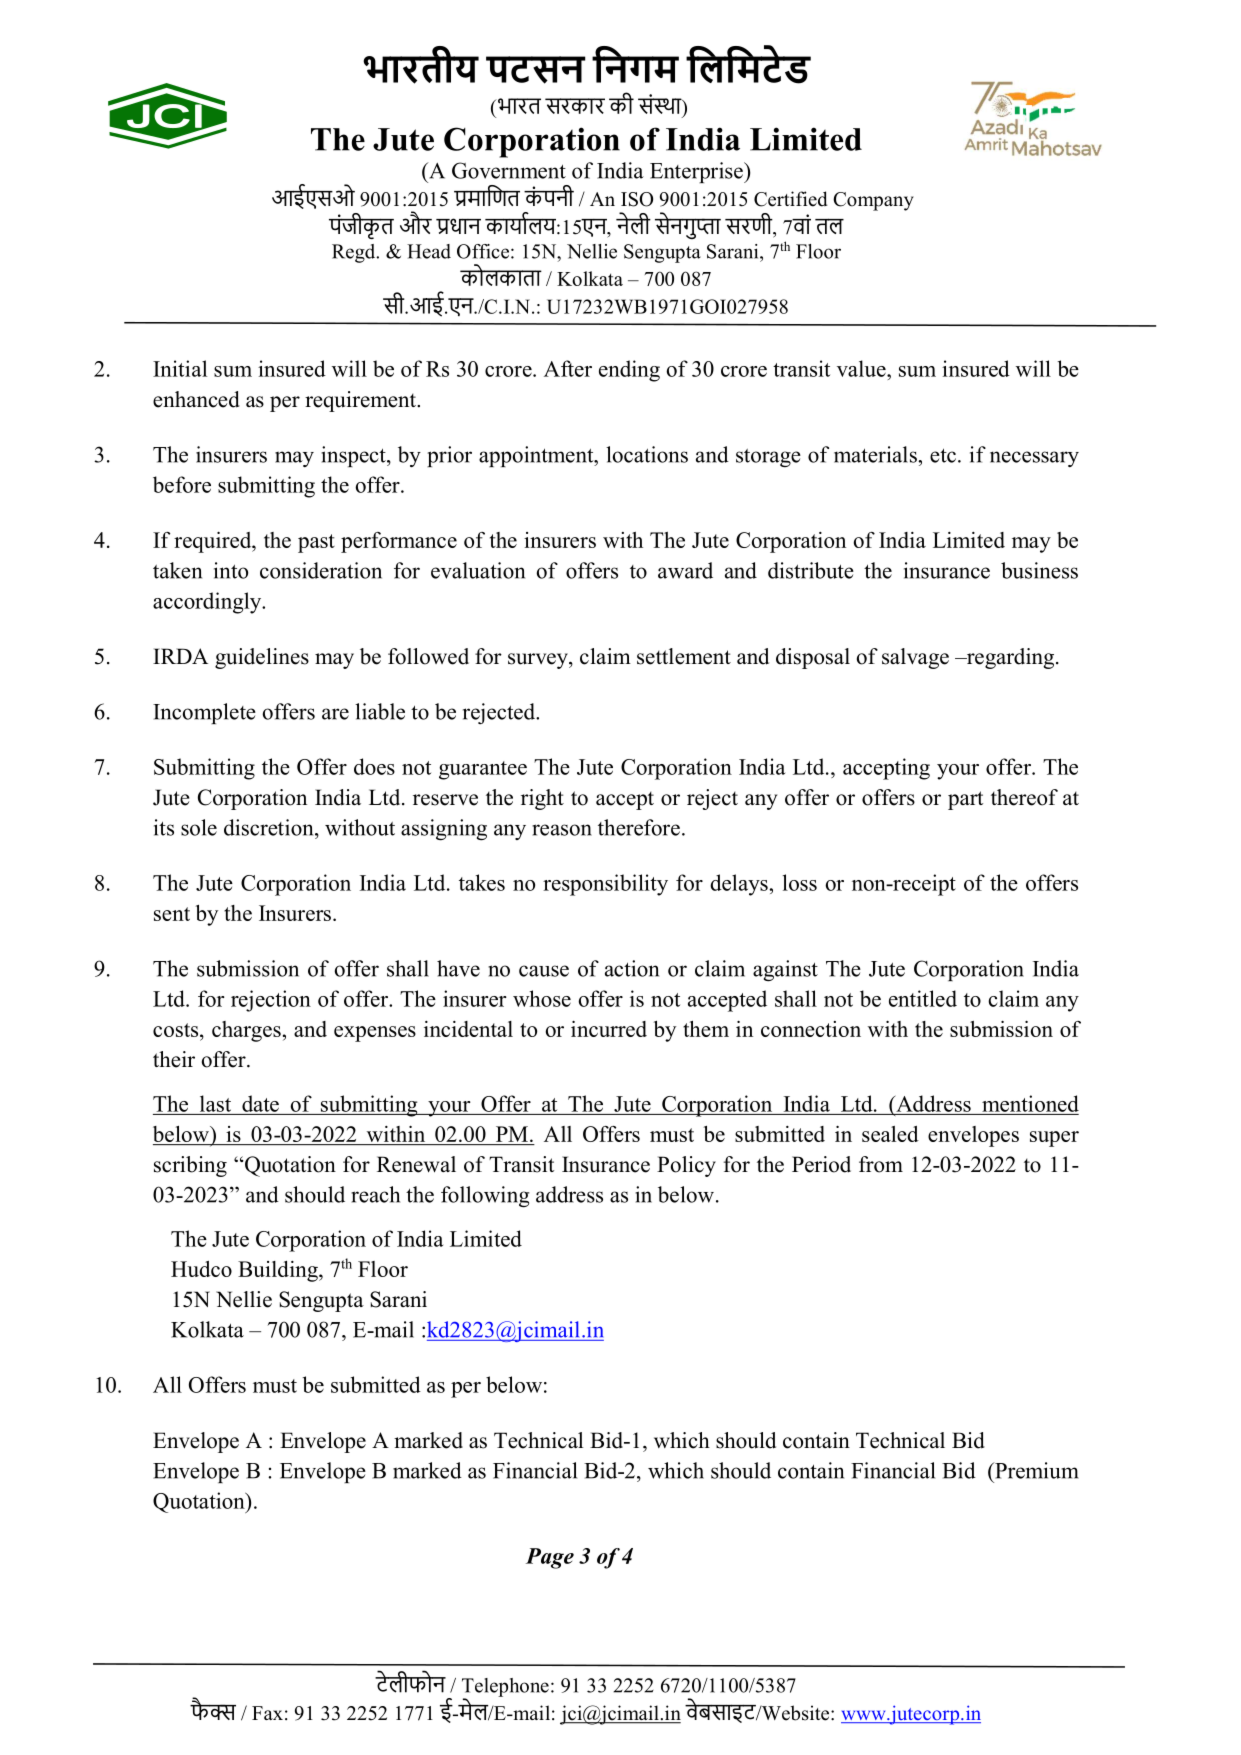 The image size is (1241, 1755). I want to click on Policy, so click(686, 1166).
